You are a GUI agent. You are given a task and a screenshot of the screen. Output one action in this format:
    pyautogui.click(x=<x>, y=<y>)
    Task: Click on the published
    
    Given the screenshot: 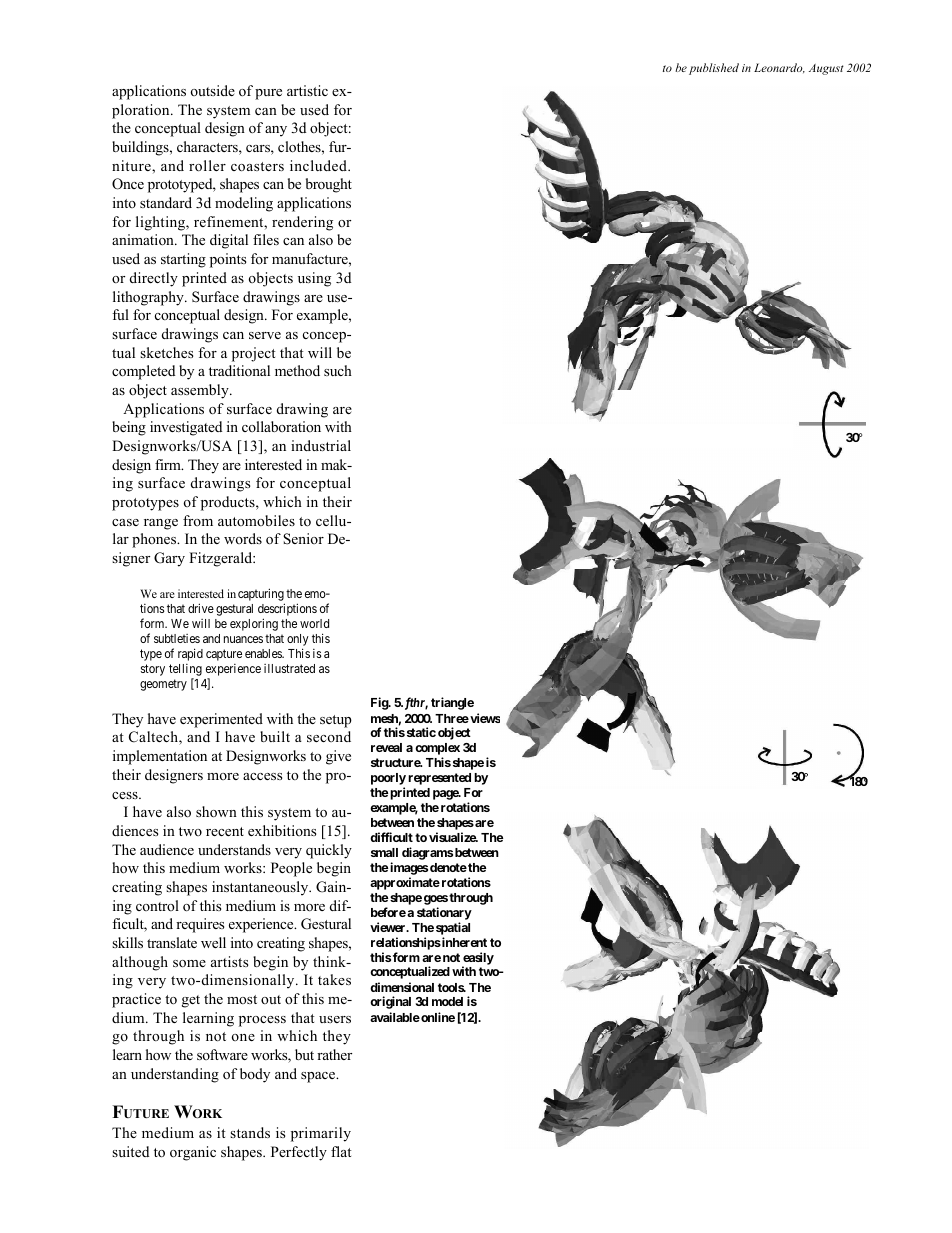 What is the action you would take?
    pyautogui.click(x=714, y=69)
